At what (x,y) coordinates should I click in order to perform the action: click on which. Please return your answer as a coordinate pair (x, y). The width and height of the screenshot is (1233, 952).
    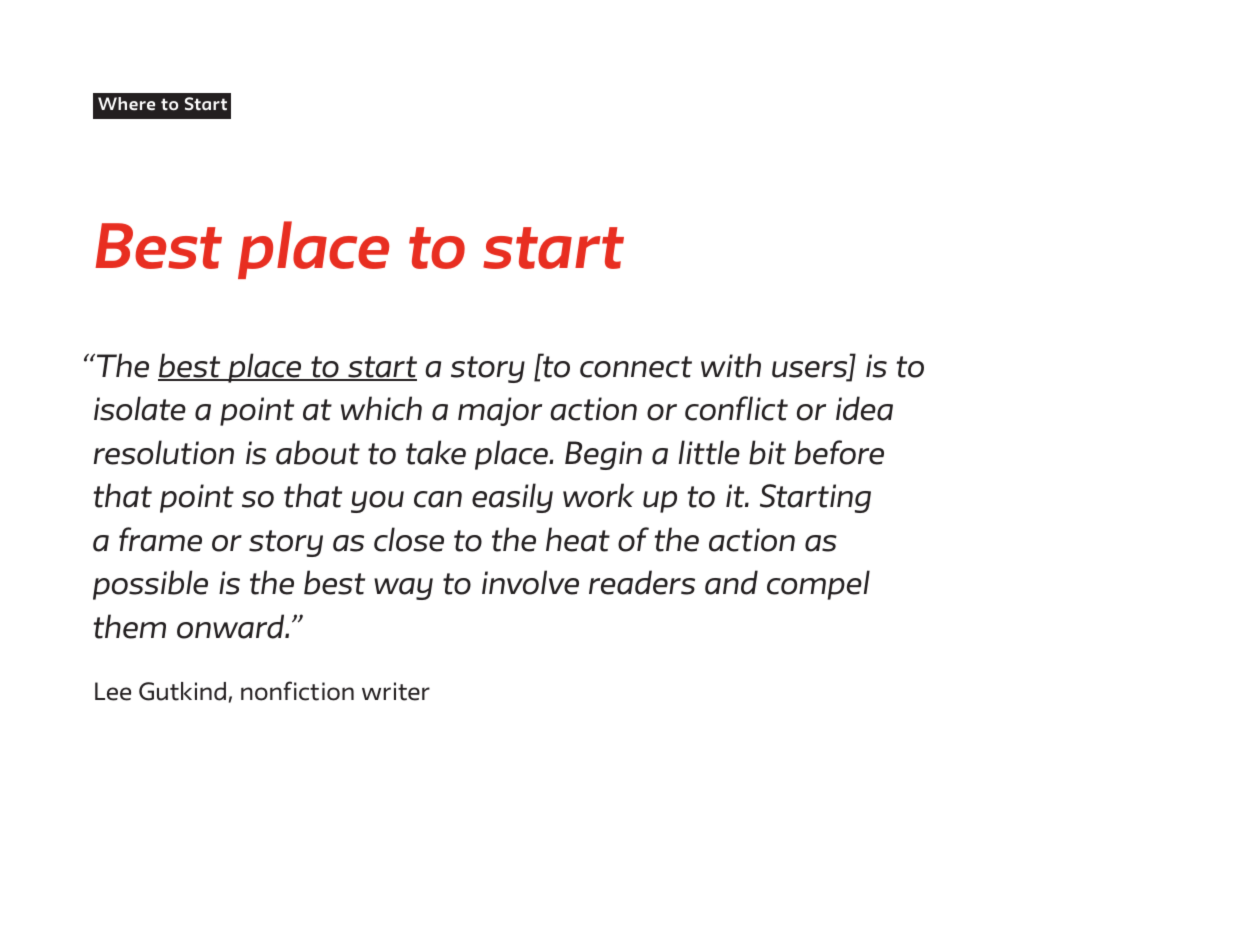
    Looking at the image, I should click on (381, 408).
